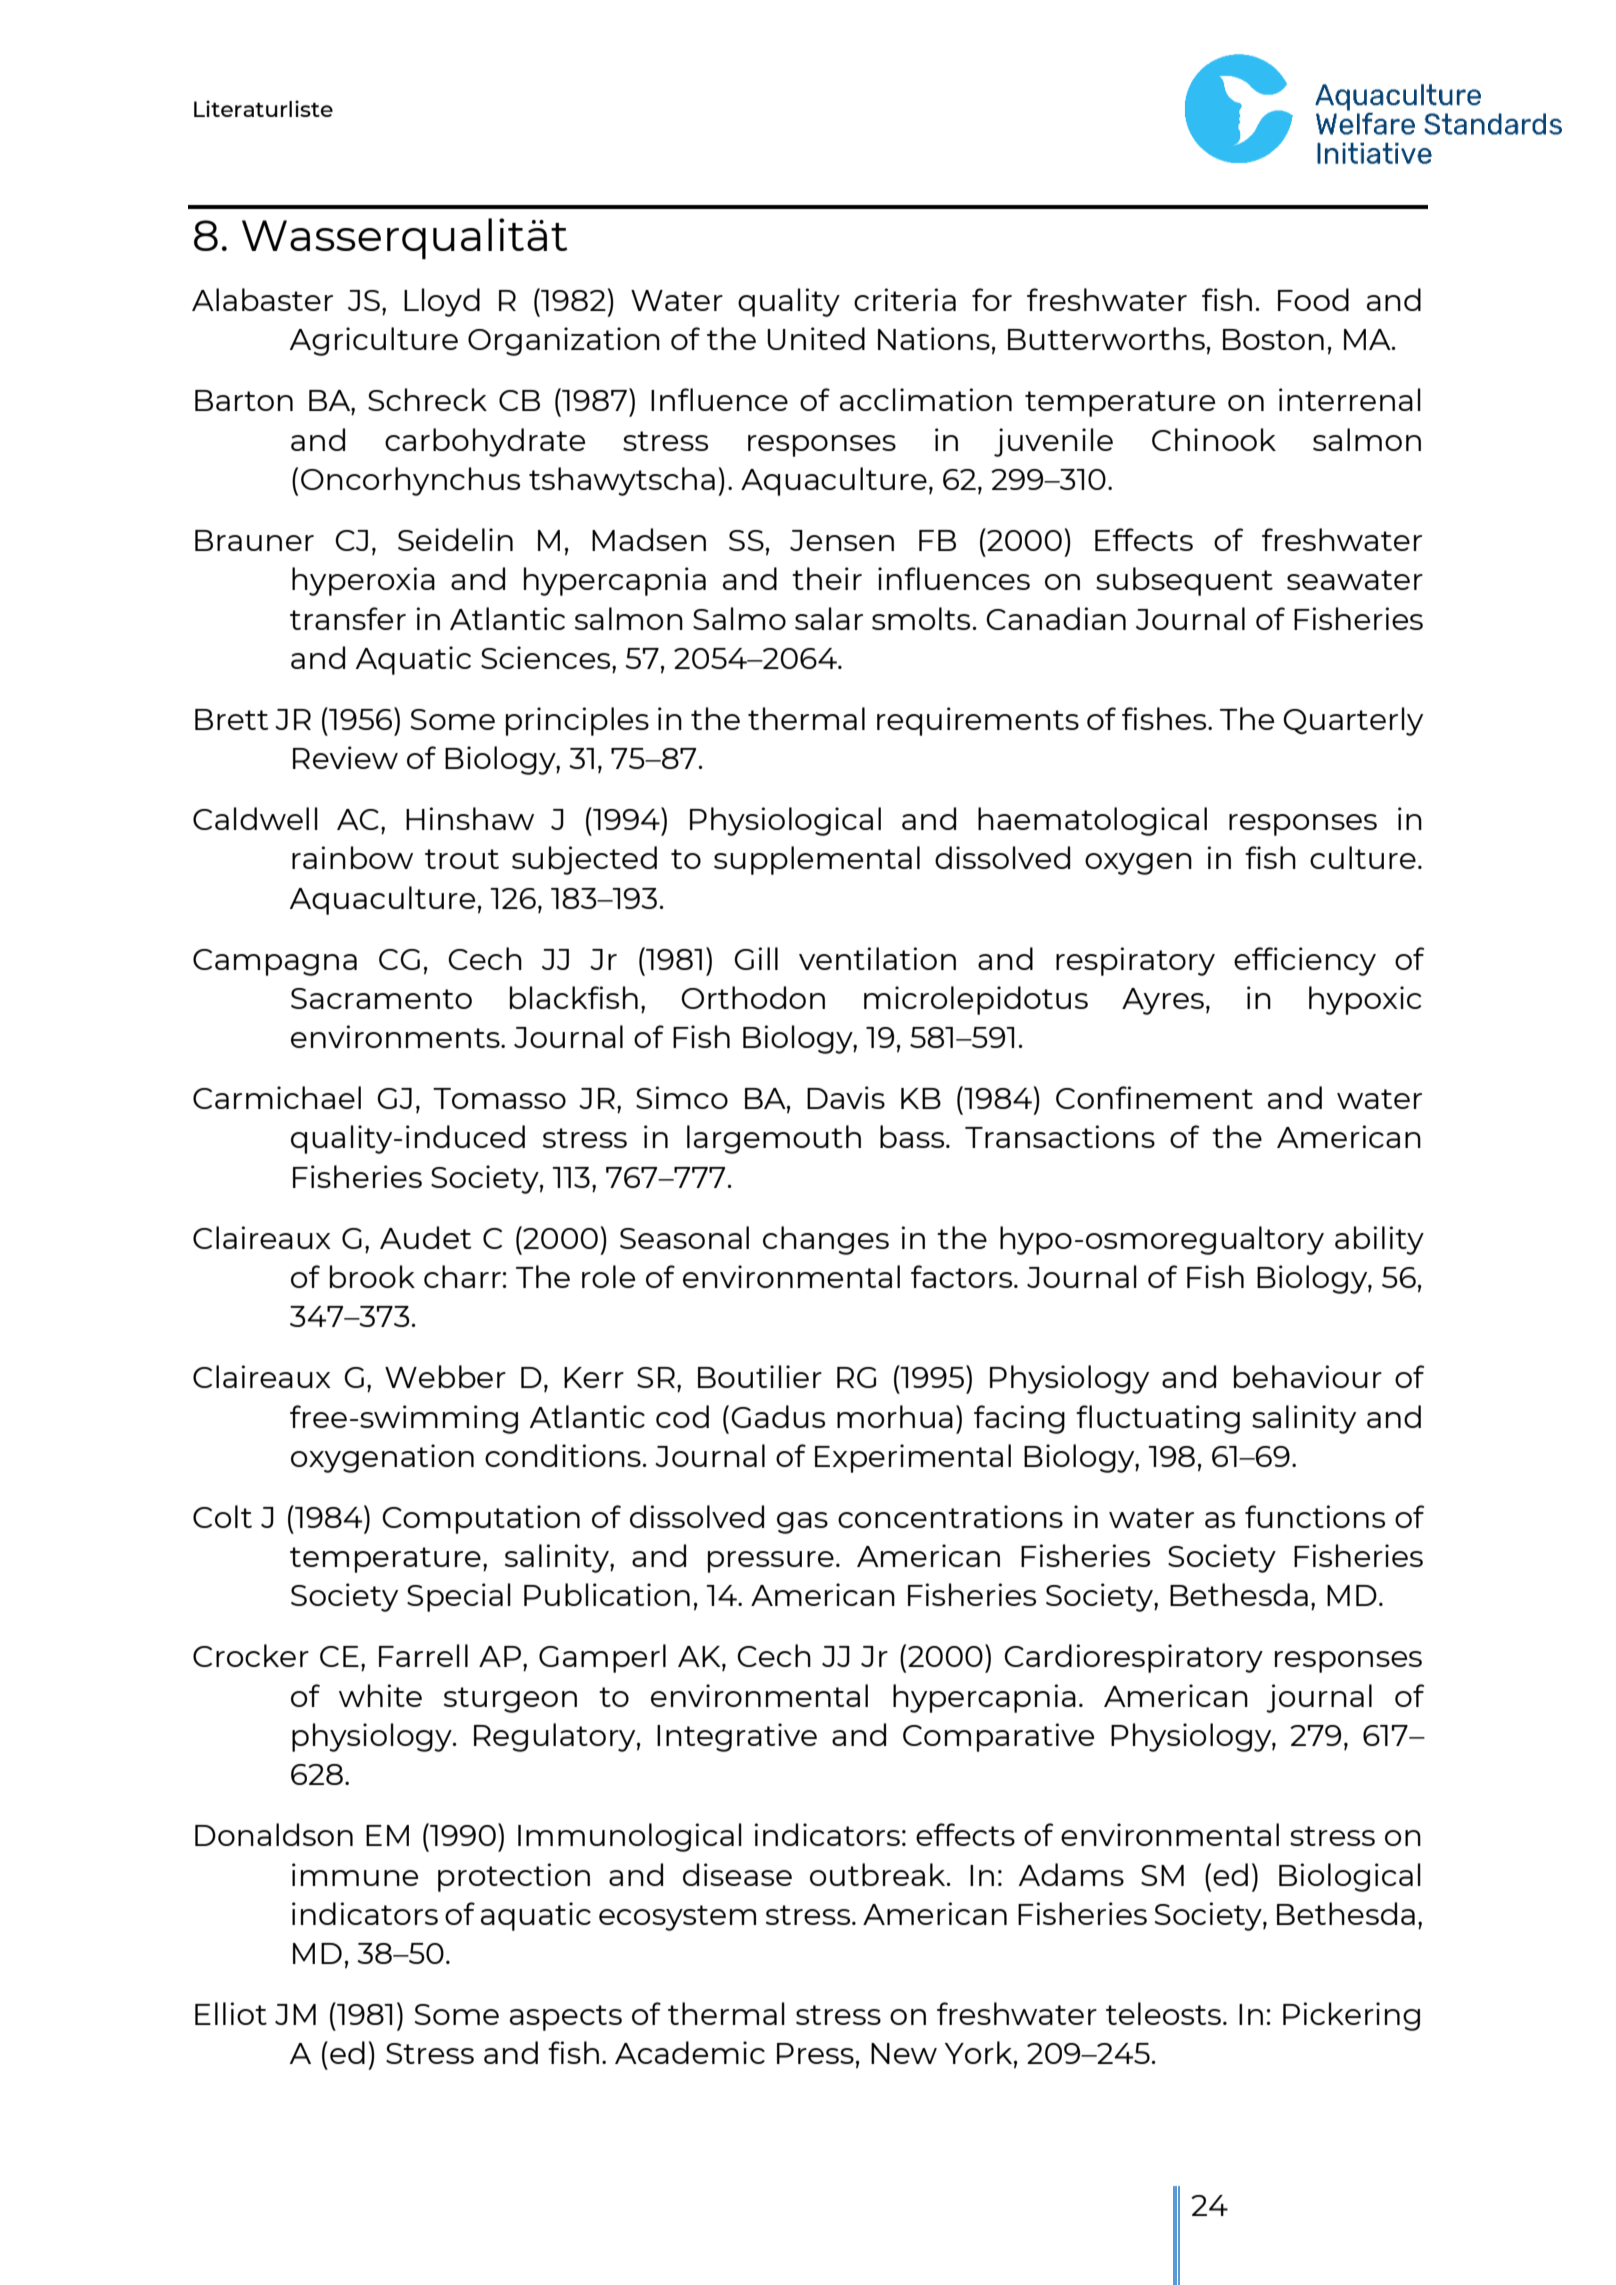 This screenshot has height=2285, width=1616. Describe the element at coordinates (381, 998) in the screenshot. I see `Sacramento` at that location.
